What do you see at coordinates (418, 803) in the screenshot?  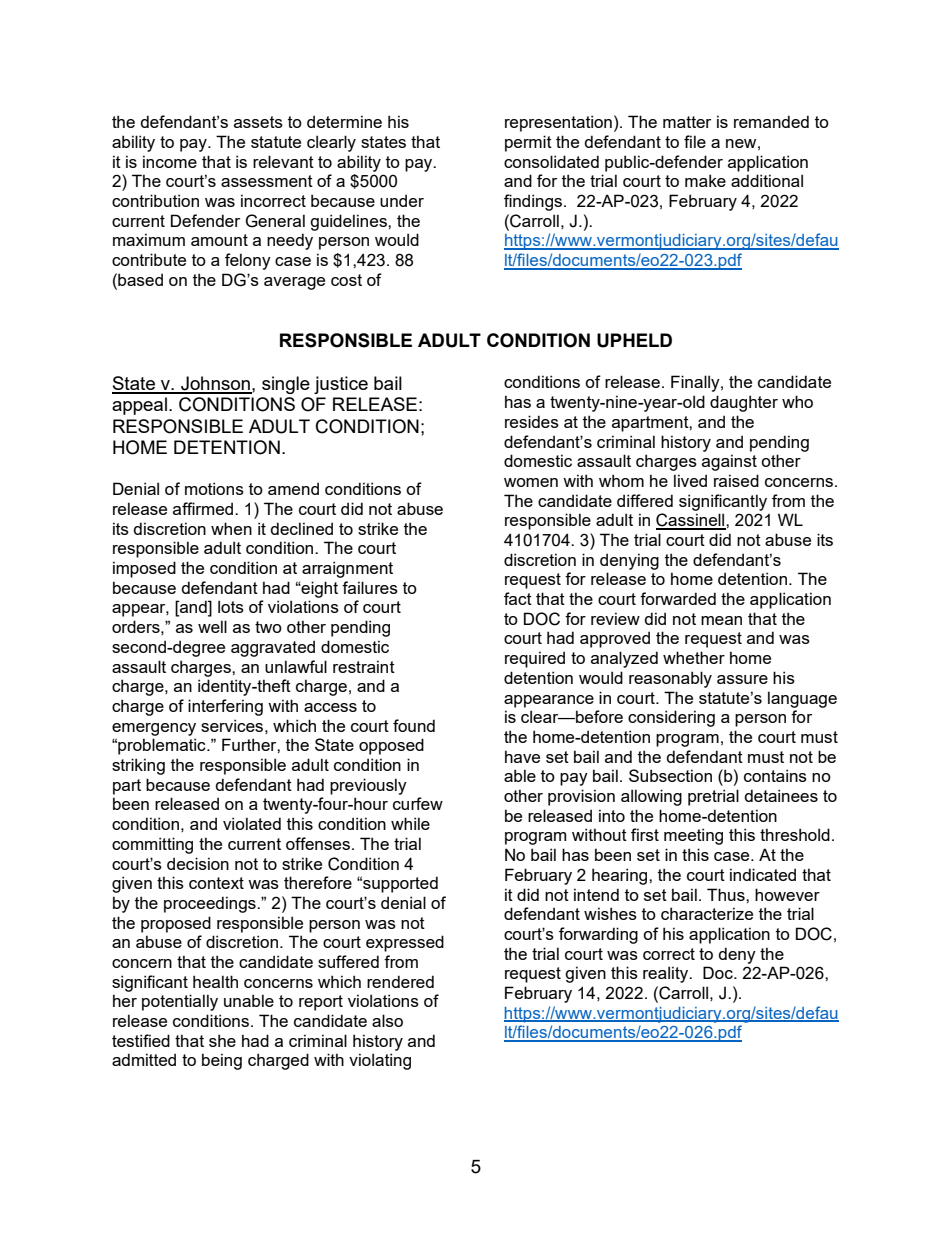 I see `curfew` at bounding box center [418, 803].
